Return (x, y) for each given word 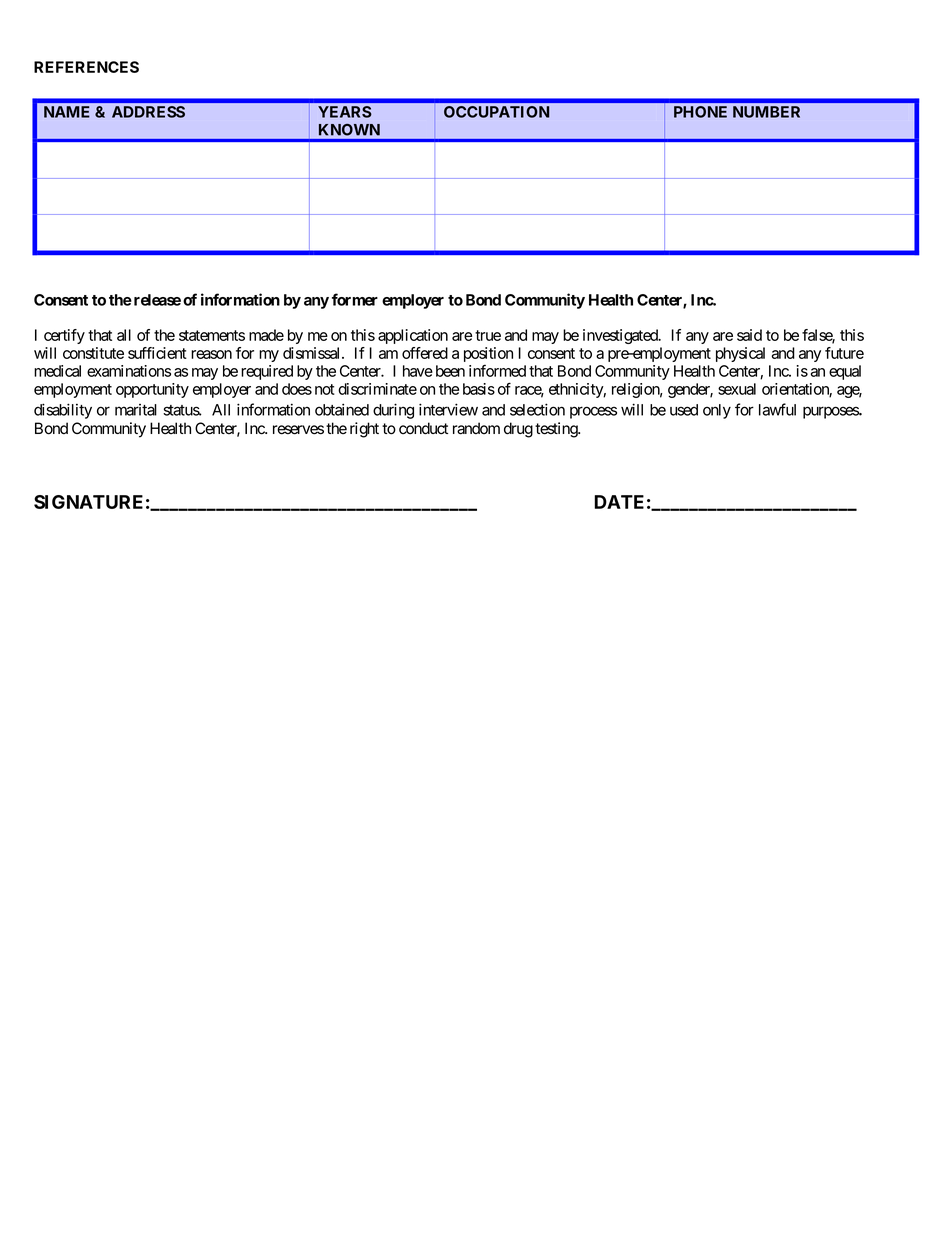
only (717, 411)
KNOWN (349, 130)
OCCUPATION (496, 112)
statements (212, 335)
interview (448, 409)
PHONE (700, 112)
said (749, 335)
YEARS (344, 112)
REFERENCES (86, 67)
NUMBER (766, 112)
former (355, 299)
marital (136, 410)
